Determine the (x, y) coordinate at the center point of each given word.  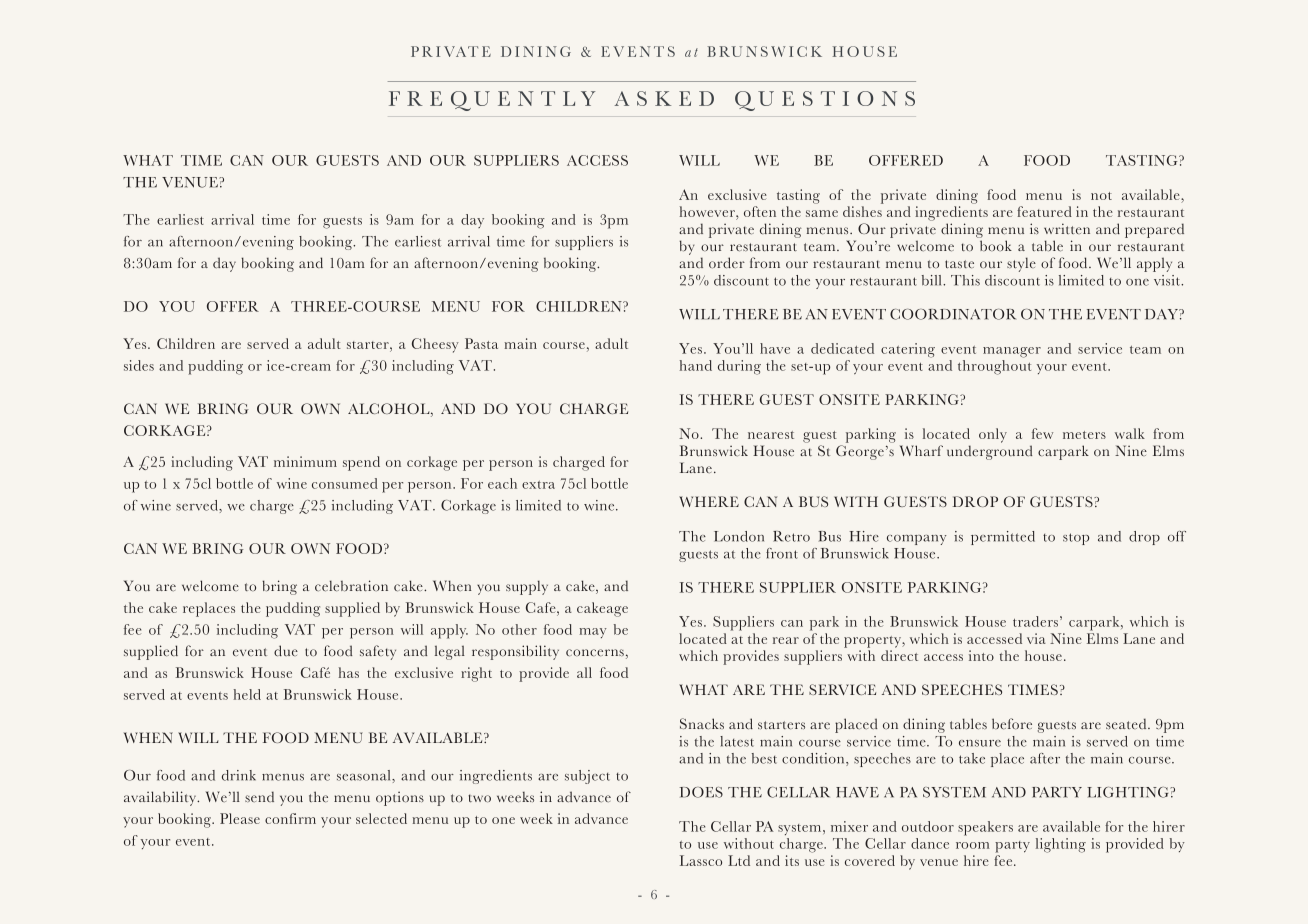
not (1101, 196)
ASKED (664, 98)
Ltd (739, 860)
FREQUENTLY (492, 101)
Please (240, 818)
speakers (985, 828)
